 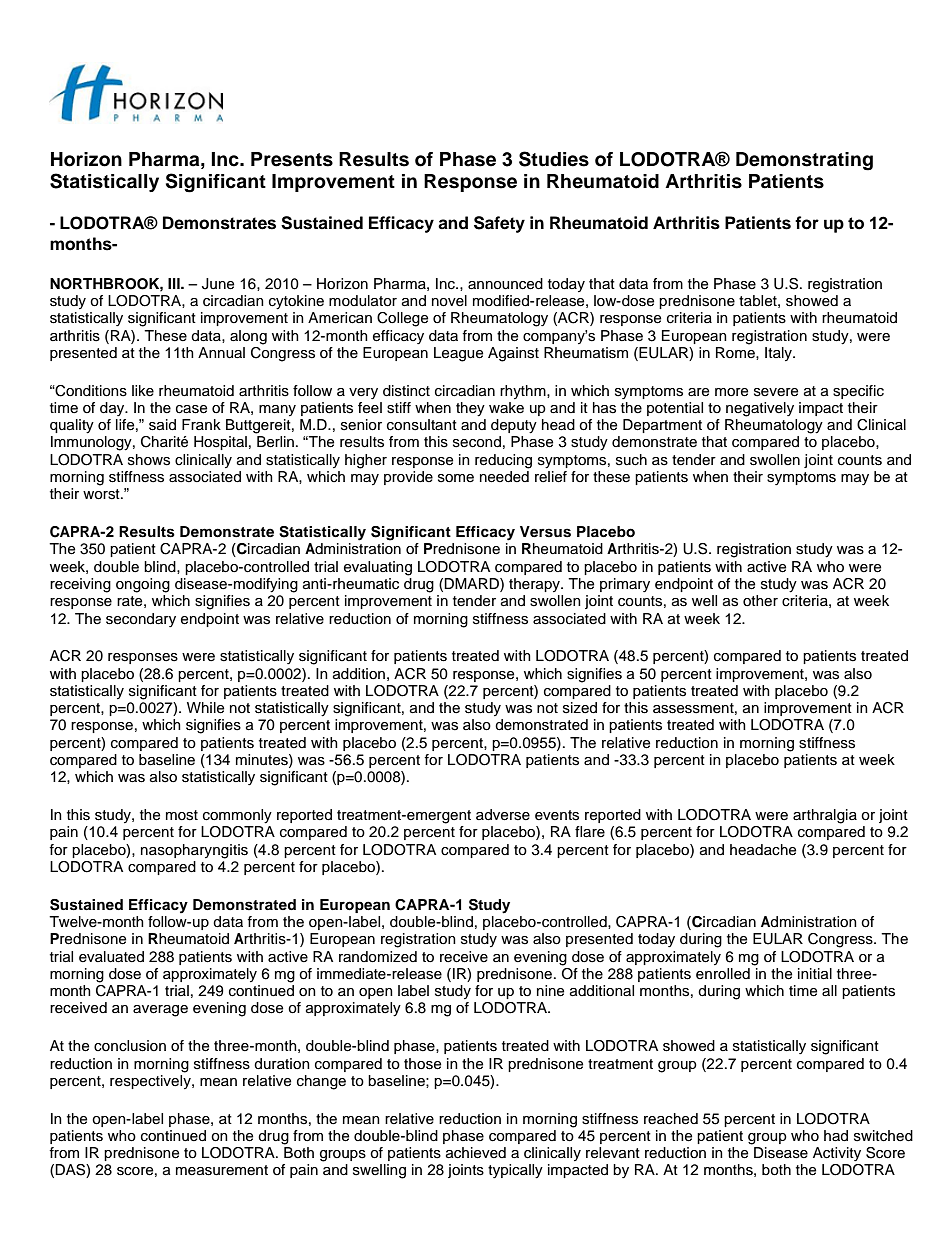 I want to click on While, so click(x=205, y=708).
